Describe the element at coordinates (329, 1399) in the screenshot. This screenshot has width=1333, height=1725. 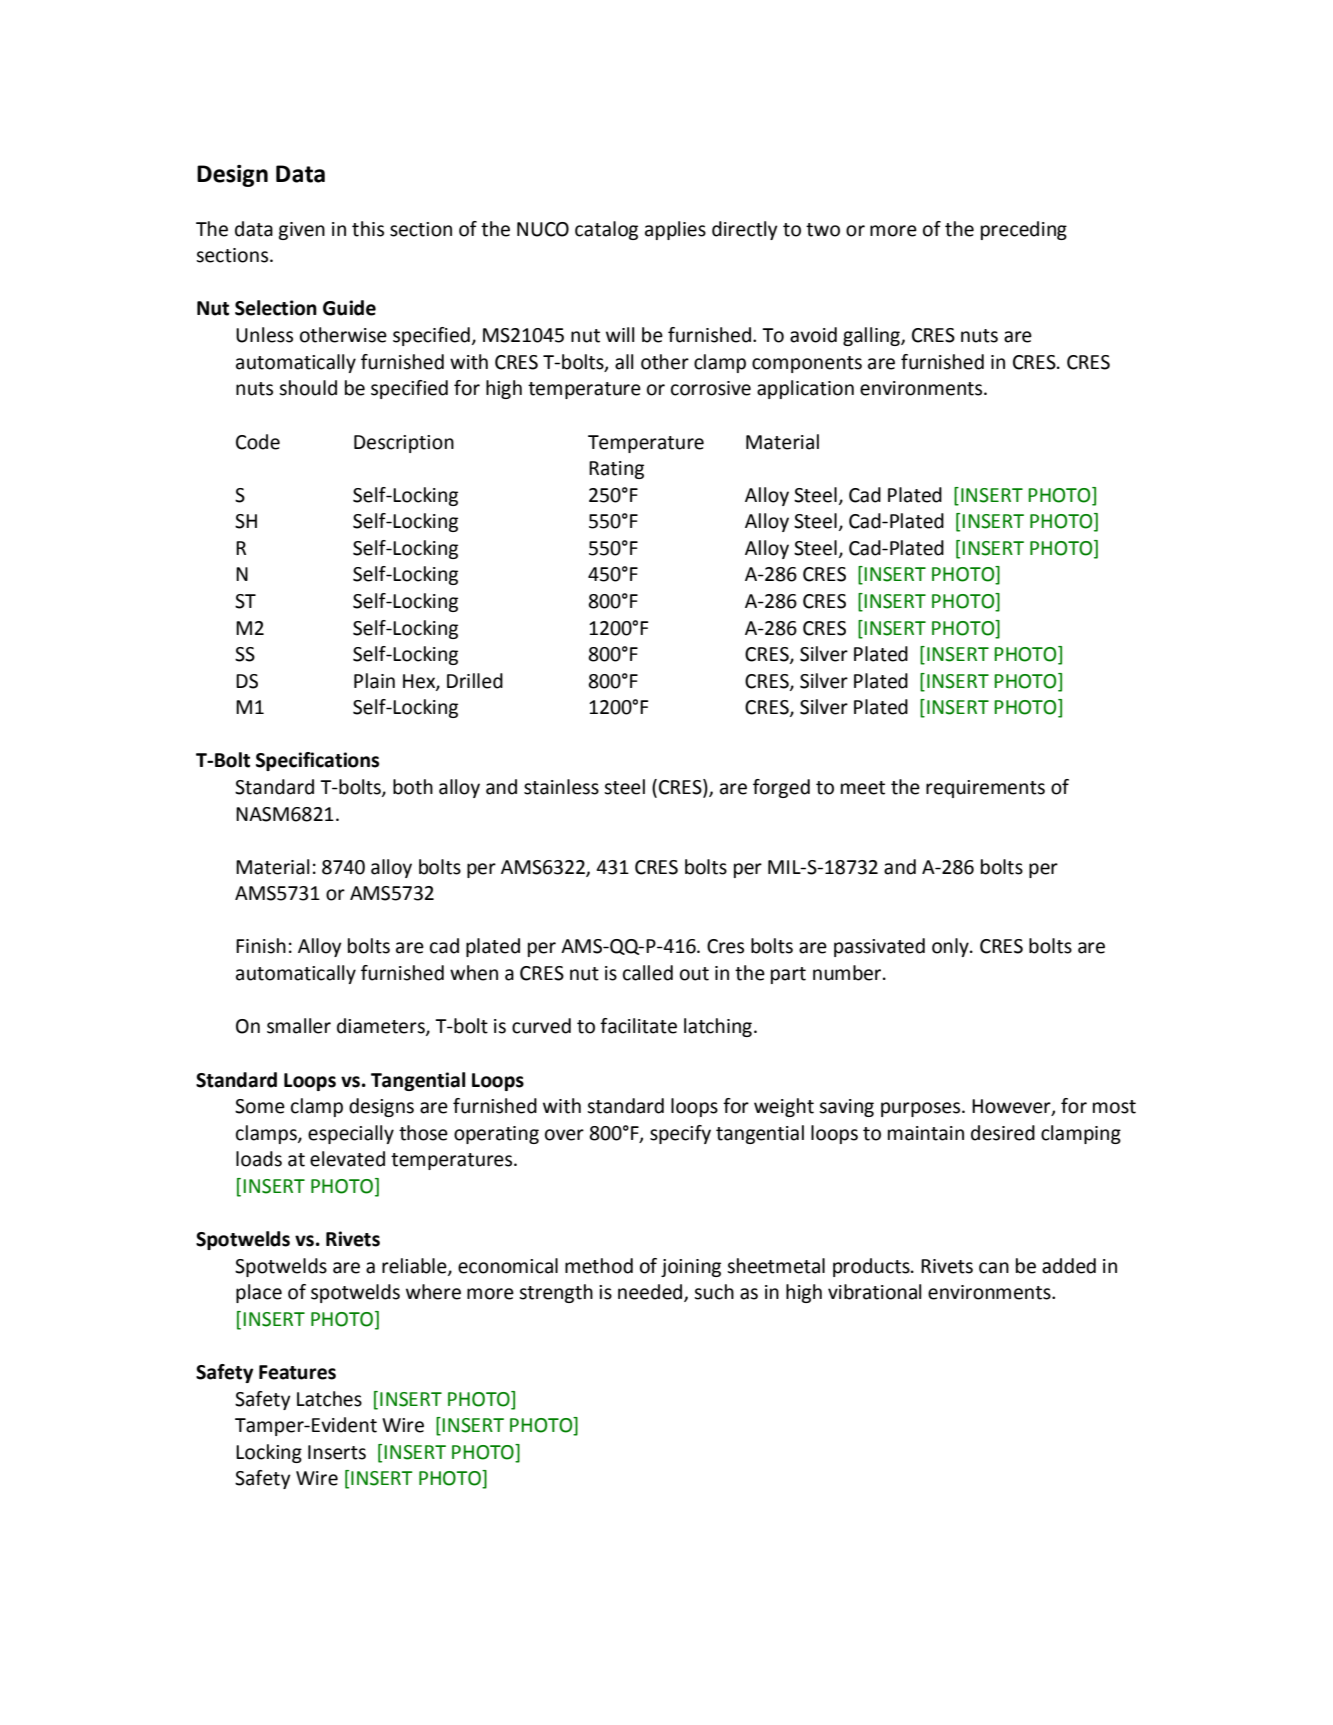
I see `Latches` at that location.
